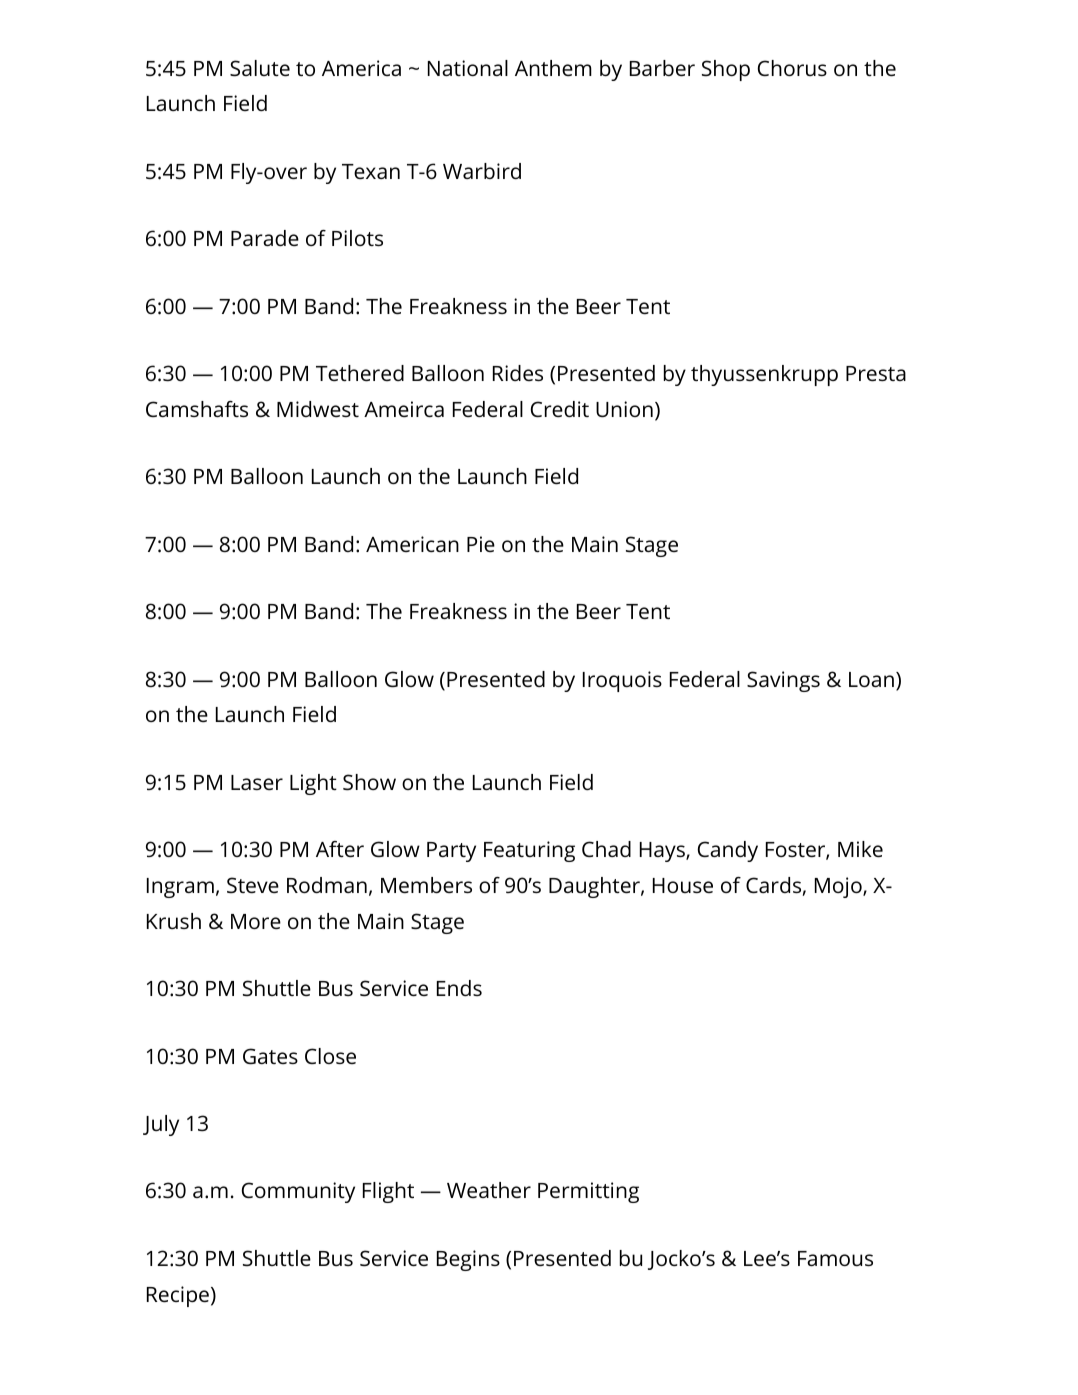 This screenshot has width=1078, height=1395. Describe the element at coordinates (553, 68) in the screenshot. I see `Anthem` at that location.
